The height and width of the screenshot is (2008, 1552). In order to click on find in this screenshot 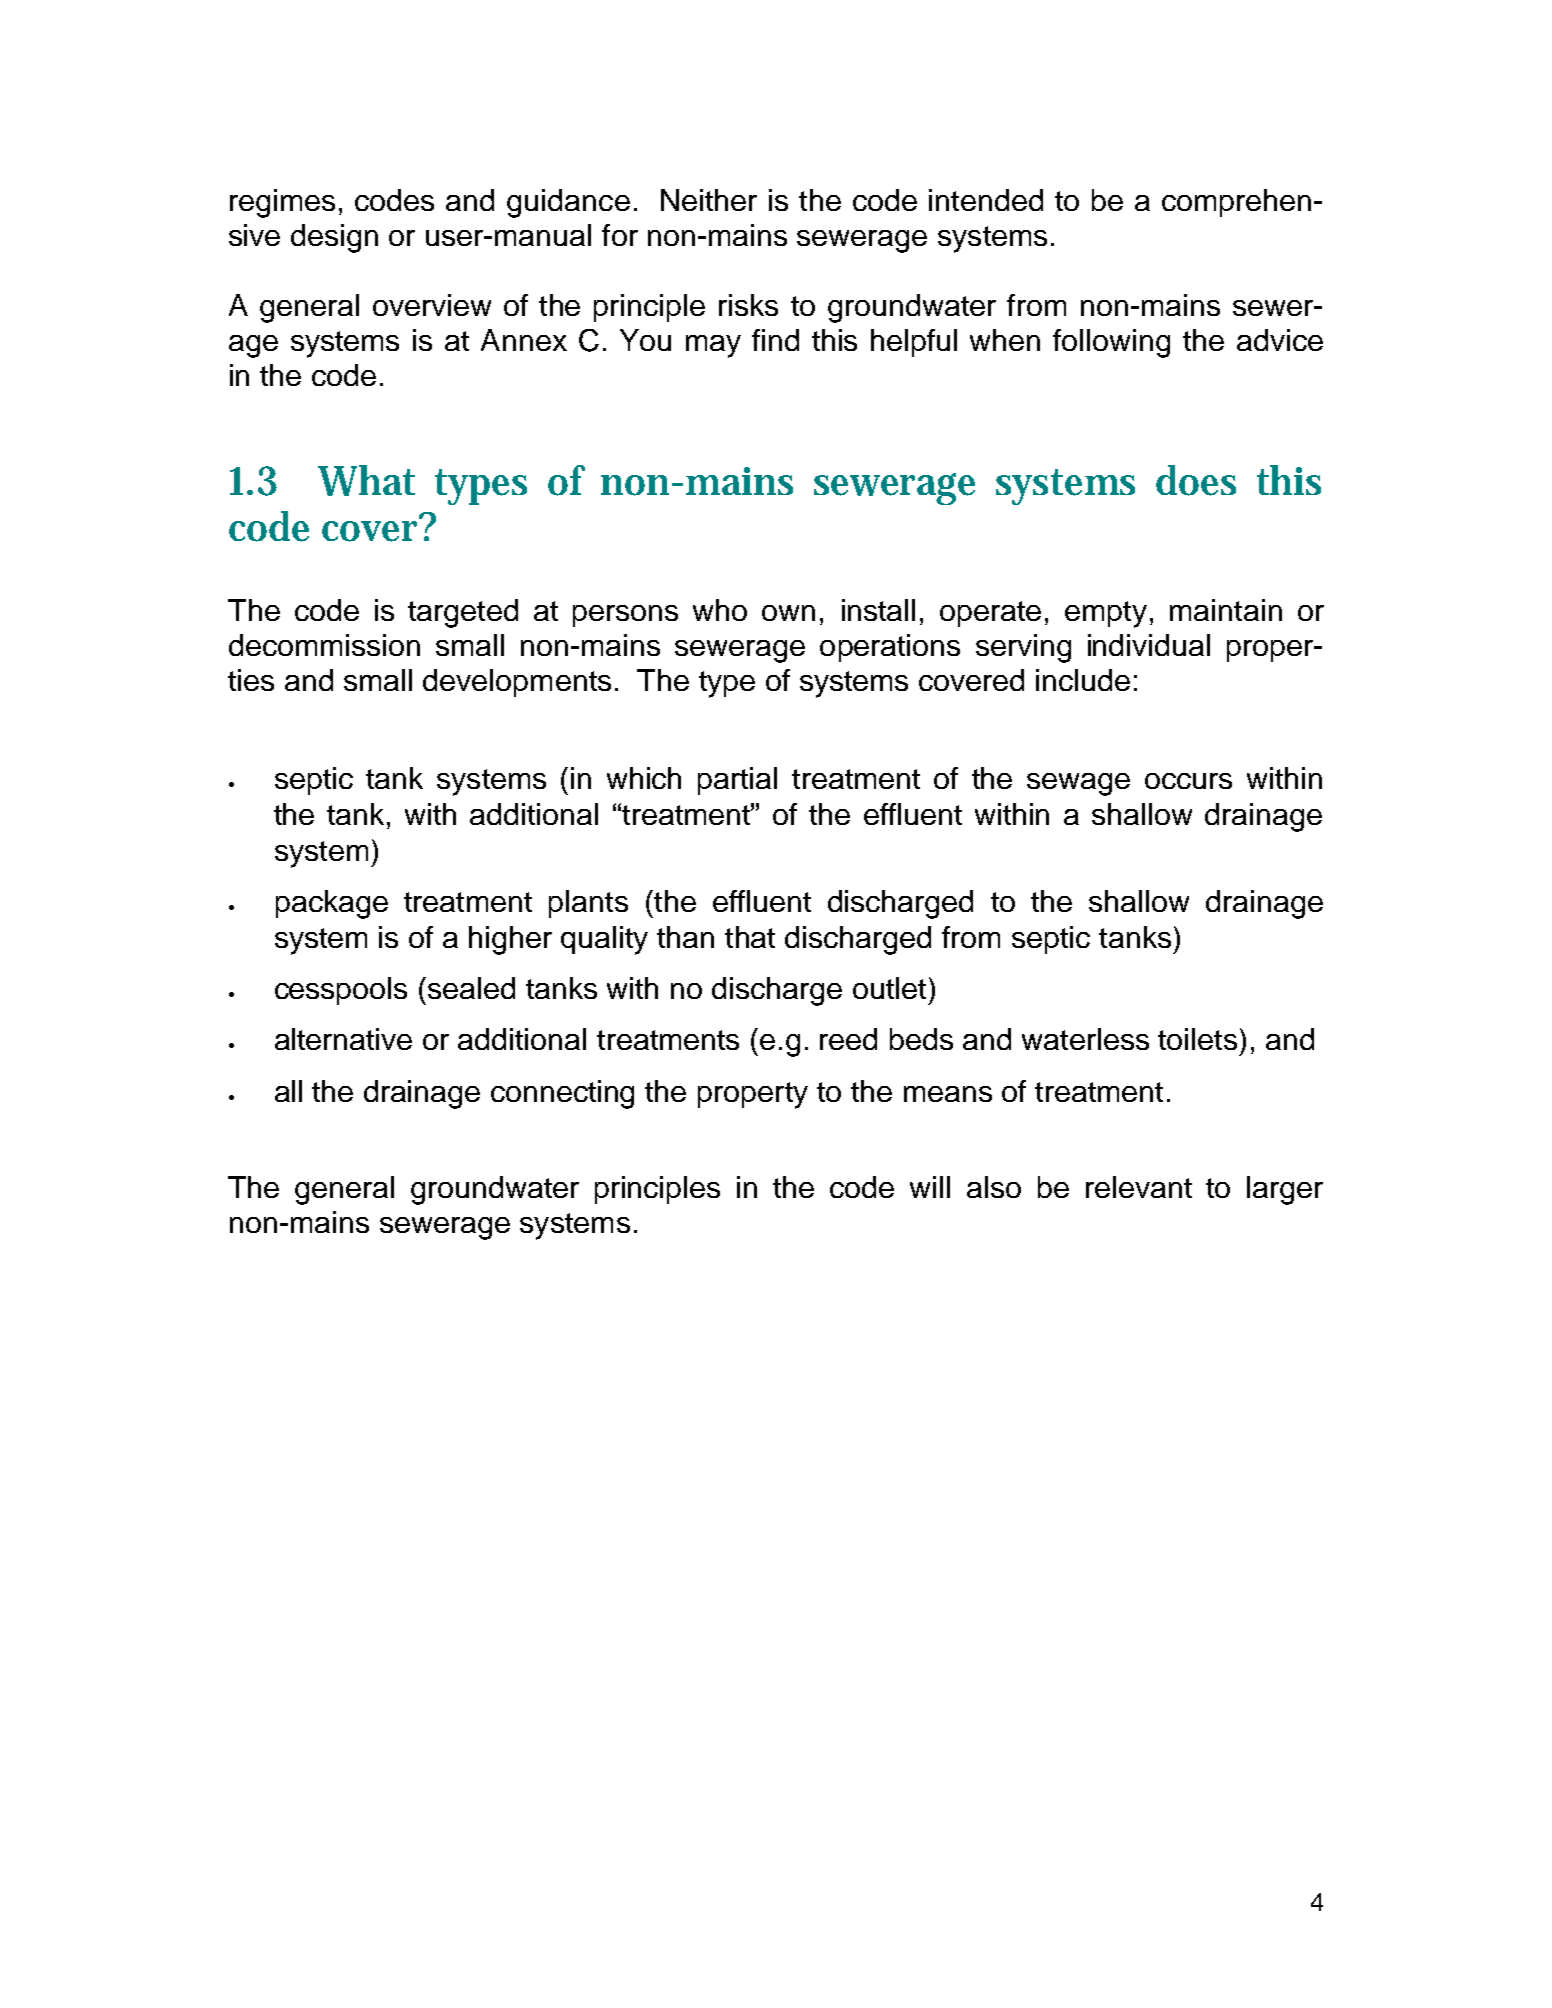, I will do `click(775, 340)`.
